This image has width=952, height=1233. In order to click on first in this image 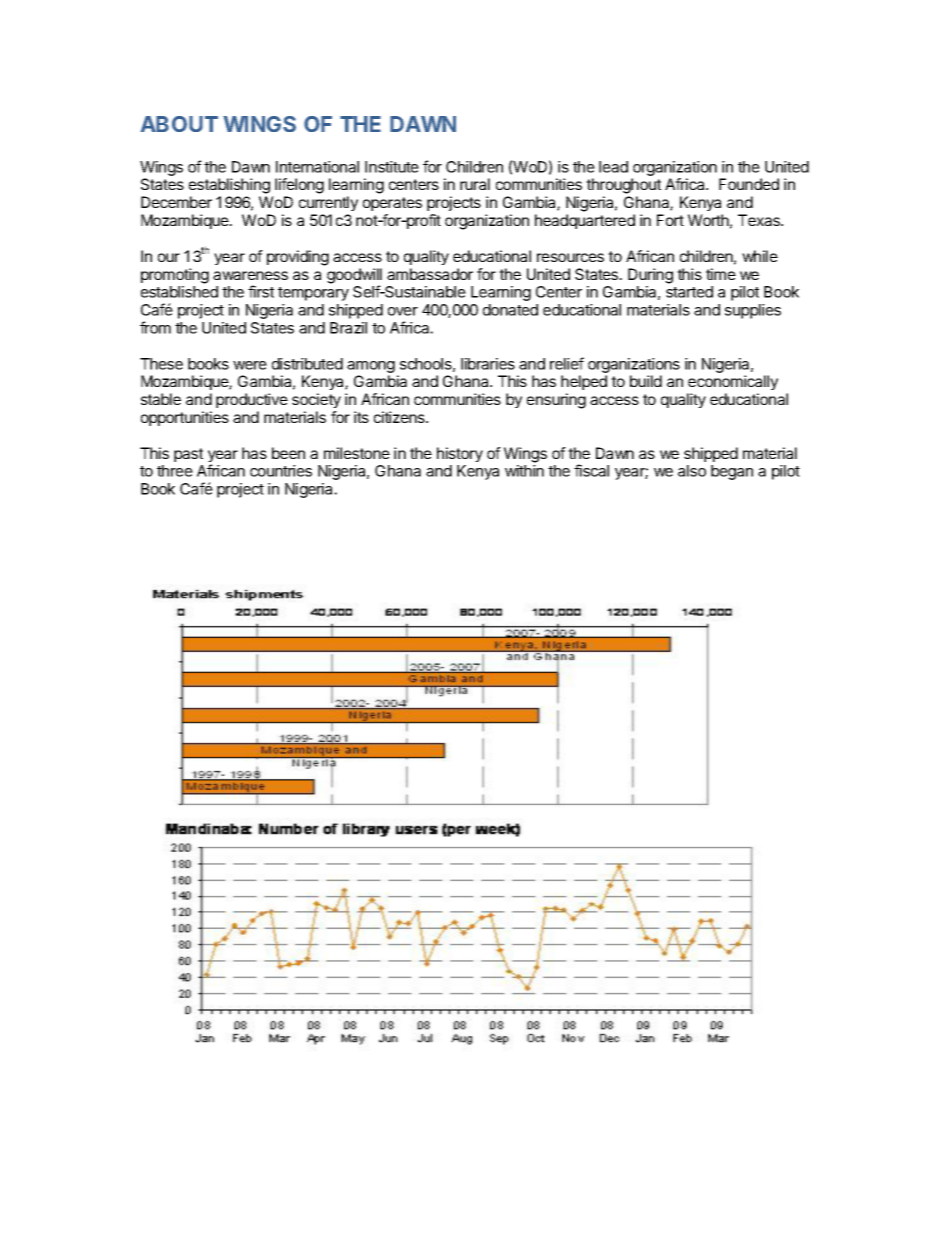, I will do `click(261, 291)`.
